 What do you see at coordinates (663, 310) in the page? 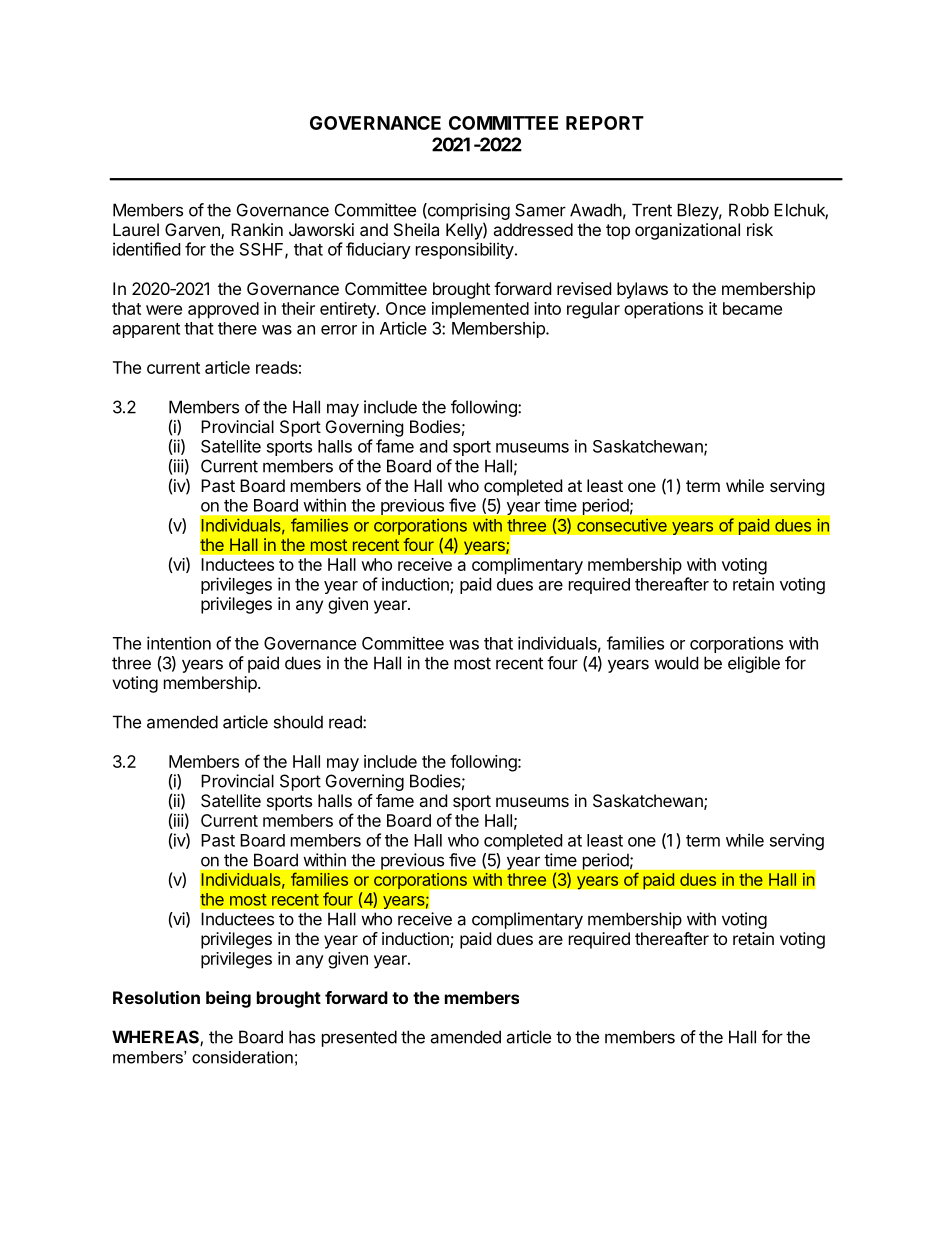
I see `operations` at bounding box center [663, 310].
